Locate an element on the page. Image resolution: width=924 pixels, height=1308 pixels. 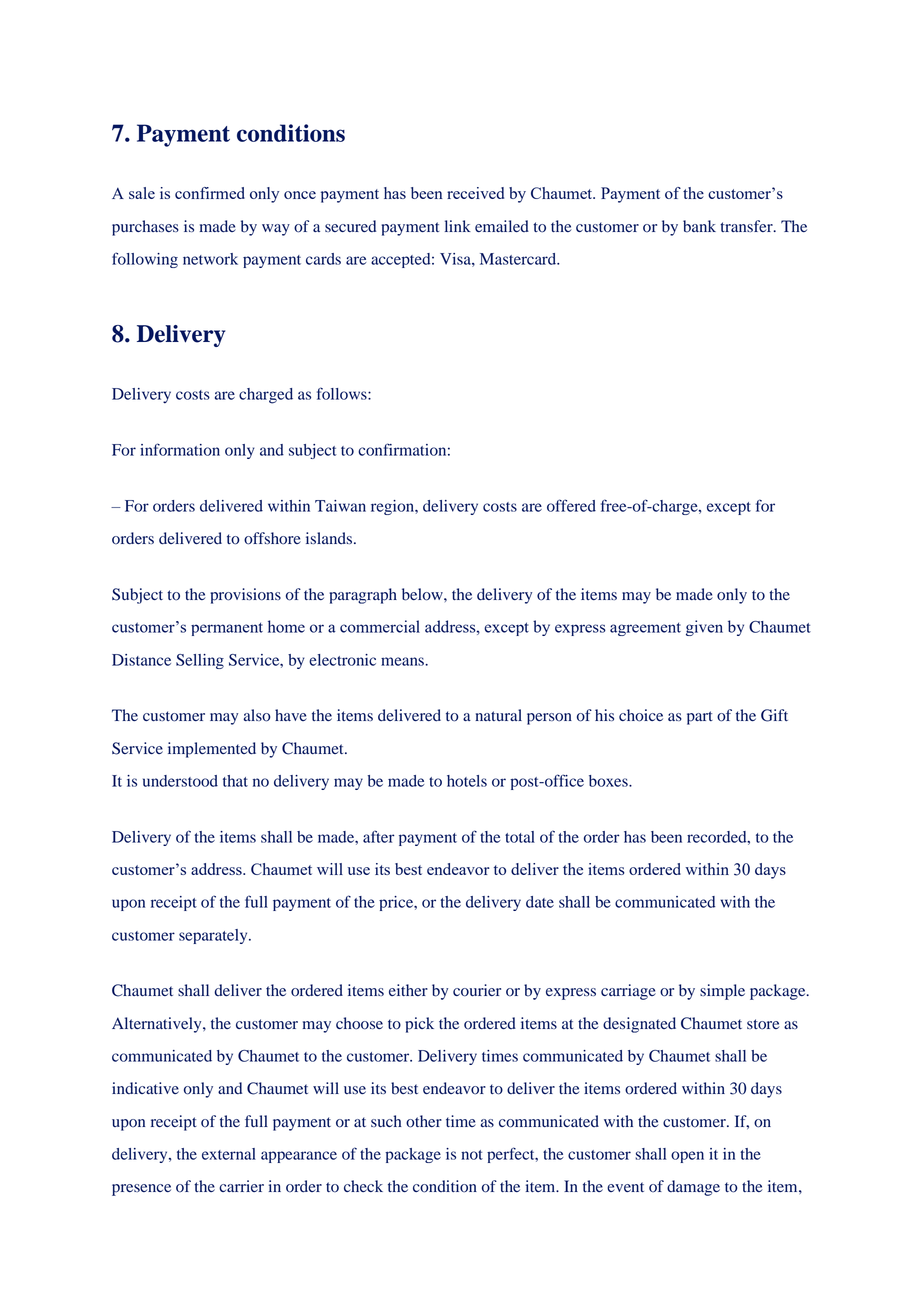
below is located at coordinates (423, 594).
